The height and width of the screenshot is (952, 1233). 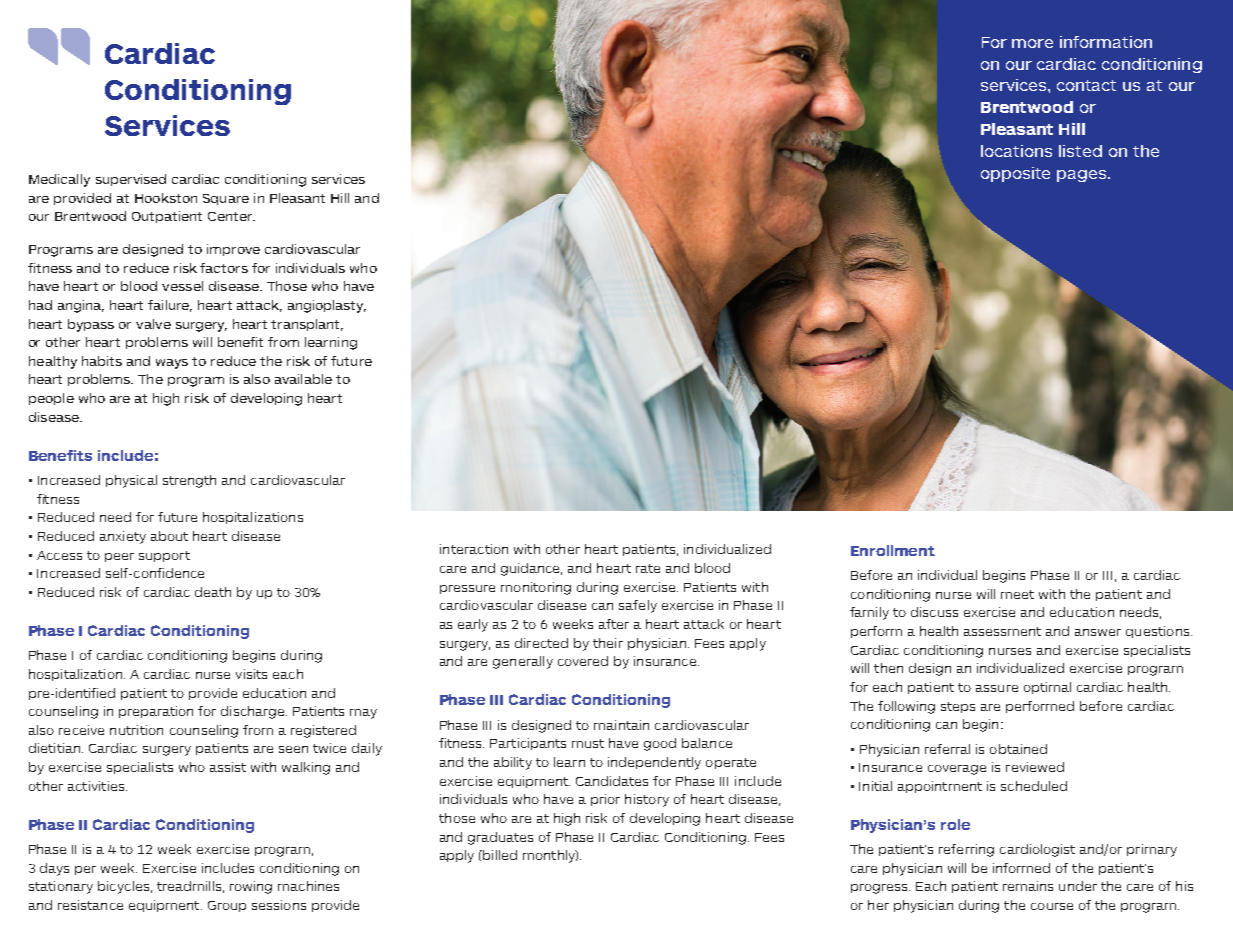 I want to click on opposite, so click(x=1015, y=174).
